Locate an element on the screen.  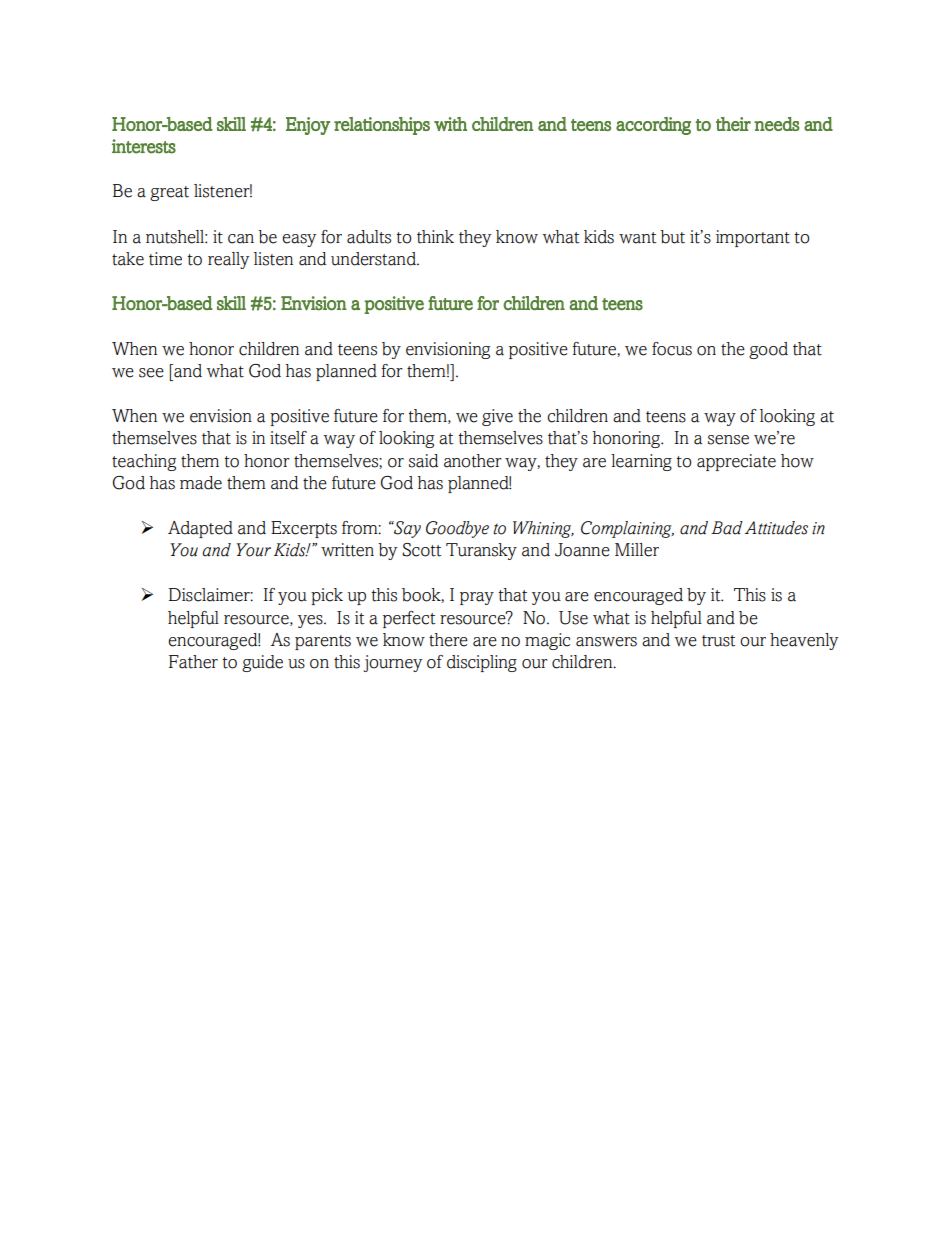
focus is located at coordinates (672, 349).
